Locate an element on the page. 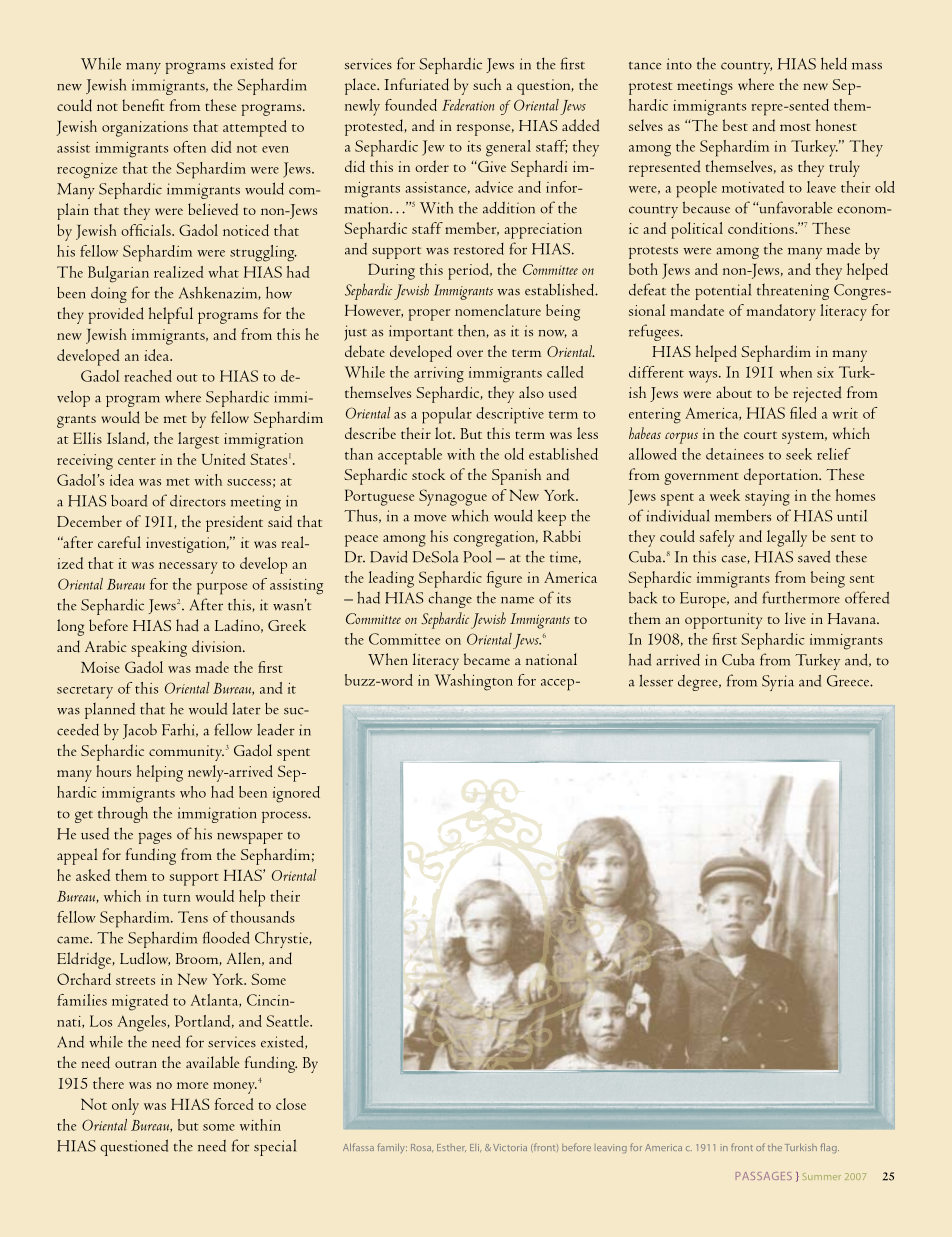 The height and width of the image is (1237, 952). only is located at coordinates (125, 1106).
